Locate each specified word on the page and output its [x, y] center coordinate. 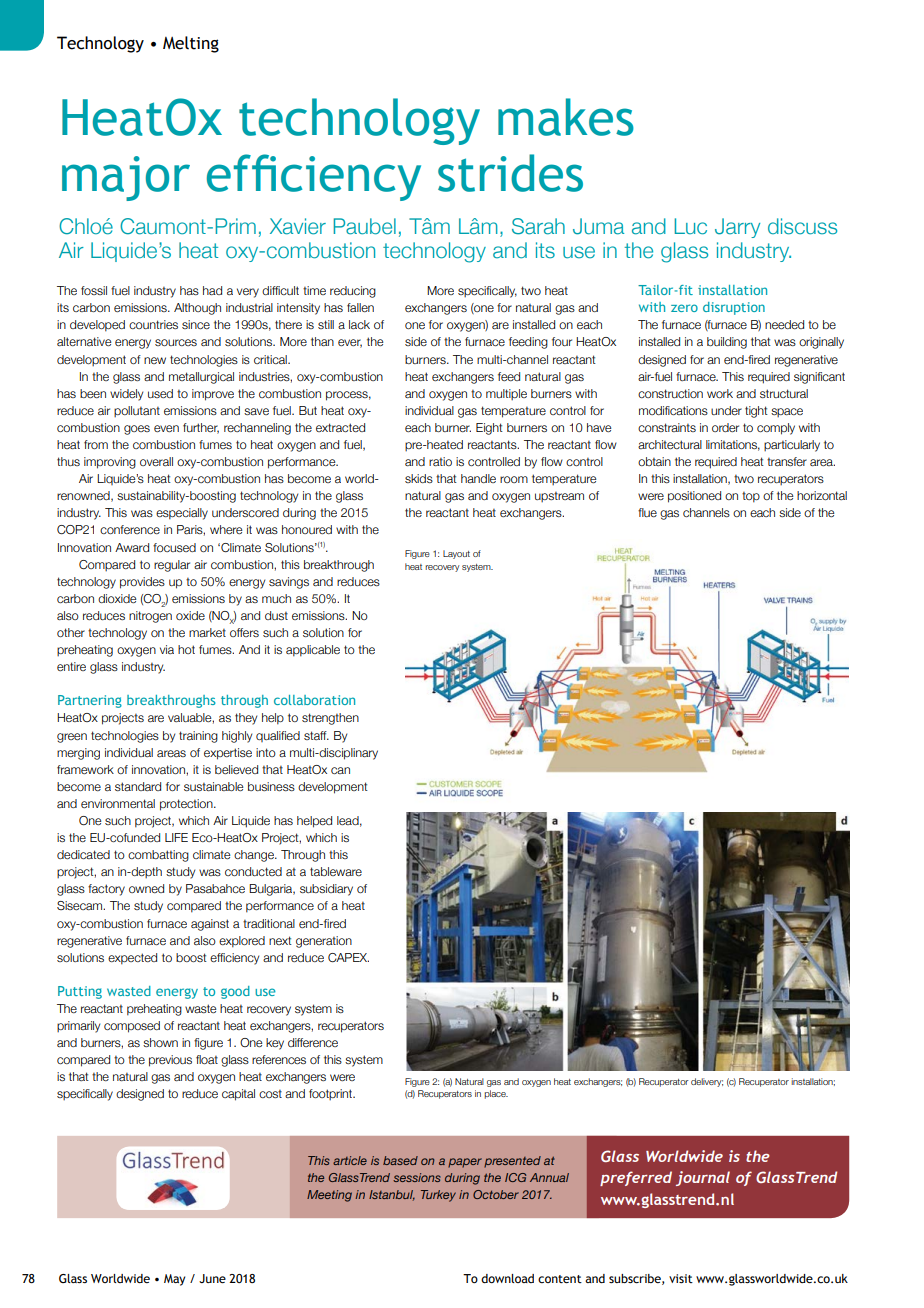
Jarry [737, 228]
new [155, 360]
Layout [456, 554]
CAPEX [348, 957]
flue [647, 512]
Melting [191, 44]
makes [566, 117]
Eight [489, 429]
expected [132, 959]
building [727, 343]
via [167, 649]
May [174, 1280]
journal [703, 1178]
